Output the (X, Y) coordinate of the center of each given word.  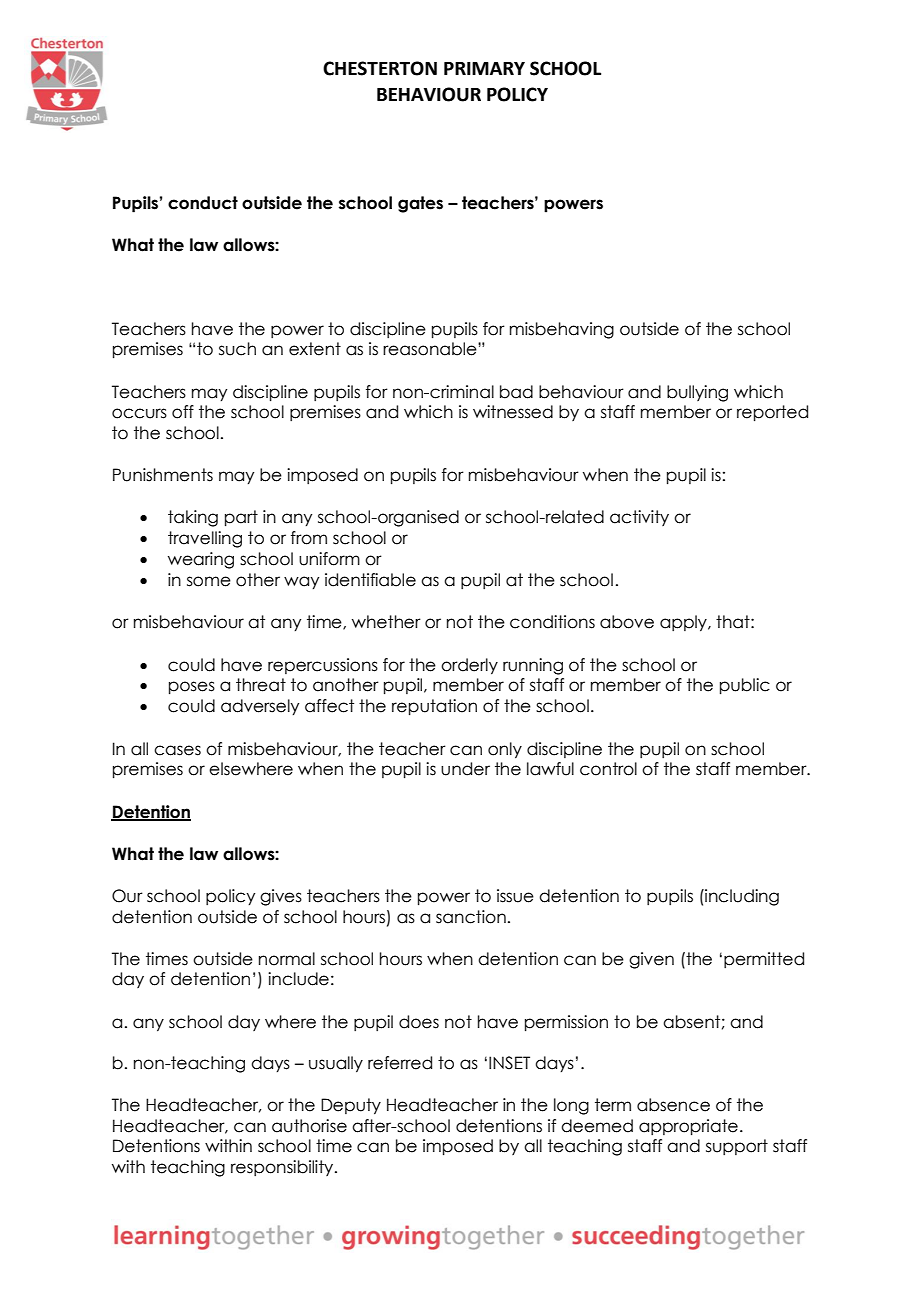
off (183, 412)
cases (177, 750)
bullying (697, 393)
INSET (509, 1063)
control (608, 769)
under (465, 769)
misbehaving (562, 330)
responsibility (283, 1168)
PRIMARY (484, 68)
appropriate (688, 1127)
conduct (203, 203)
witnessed (513, 412)
